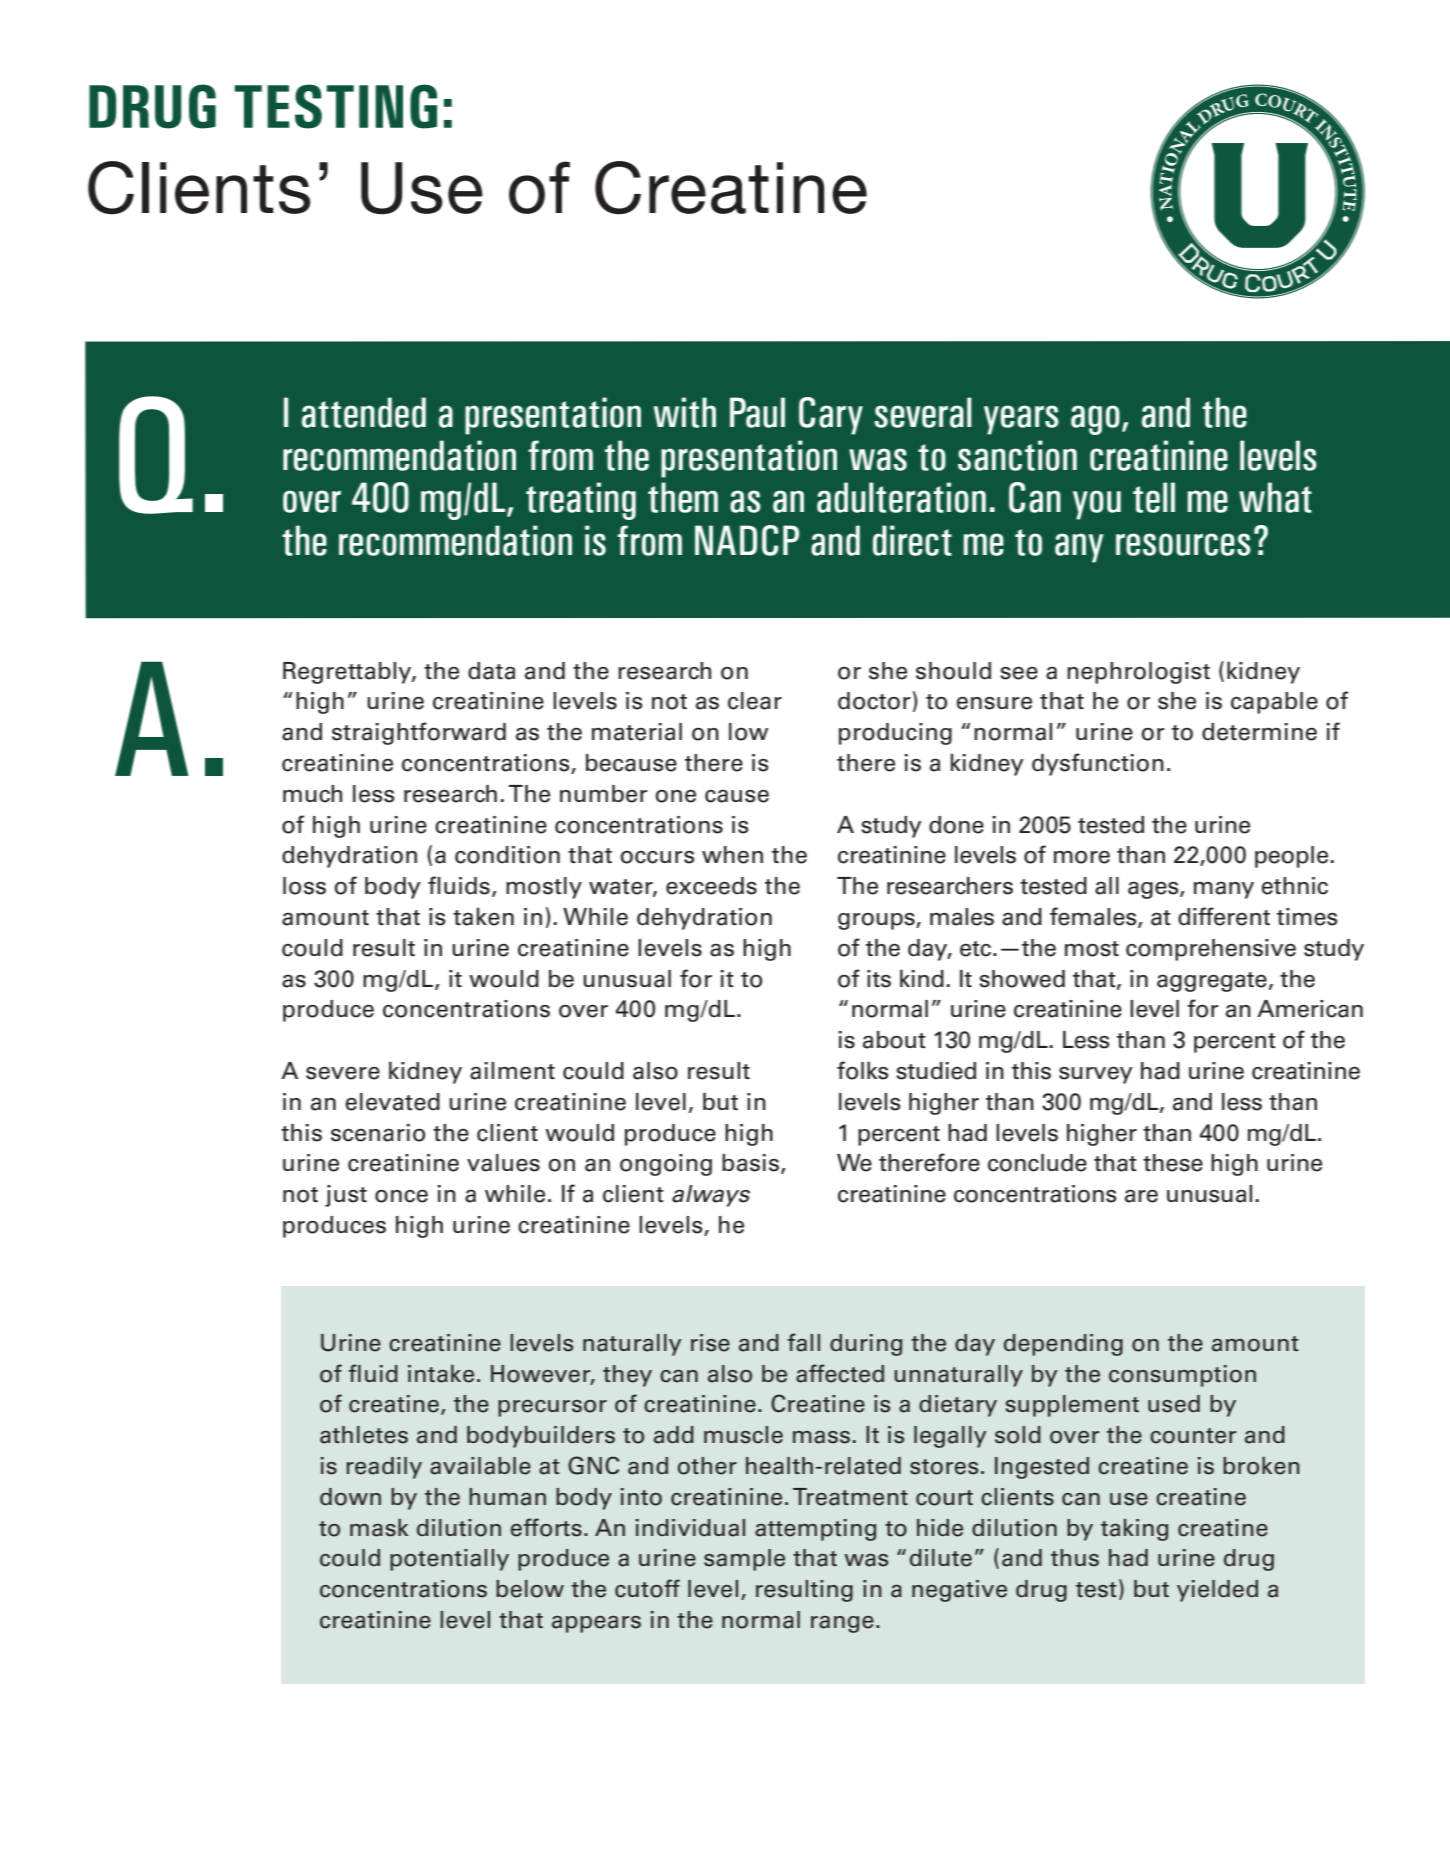  Describe the element at coordinates (1217, 1591) in the screenshot. I see `yielded` at that location.
